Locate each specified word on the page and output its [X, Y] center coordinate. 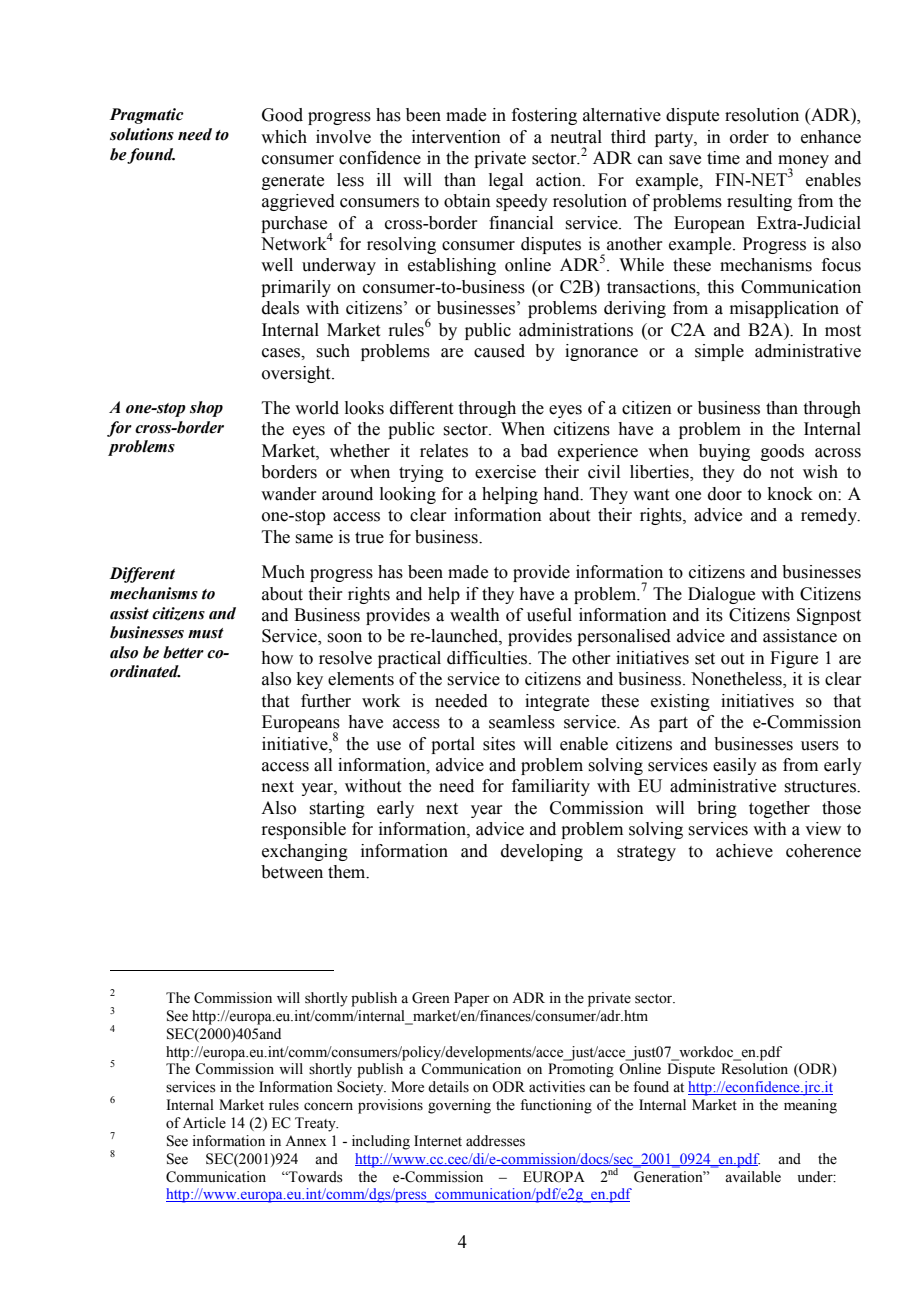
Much [283, 572]
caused [499, 351]
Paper [472, 999]
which [284, 137]
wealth [475, 615]
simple [719, 352]
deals [280, 308]
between [292, 872]
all [323, 765]
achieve [744, 851]
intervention [456, 137]
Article [204, 1123]
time [723, 158]
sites [499, 744]
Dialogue [721, 595]
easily [735, 766]
